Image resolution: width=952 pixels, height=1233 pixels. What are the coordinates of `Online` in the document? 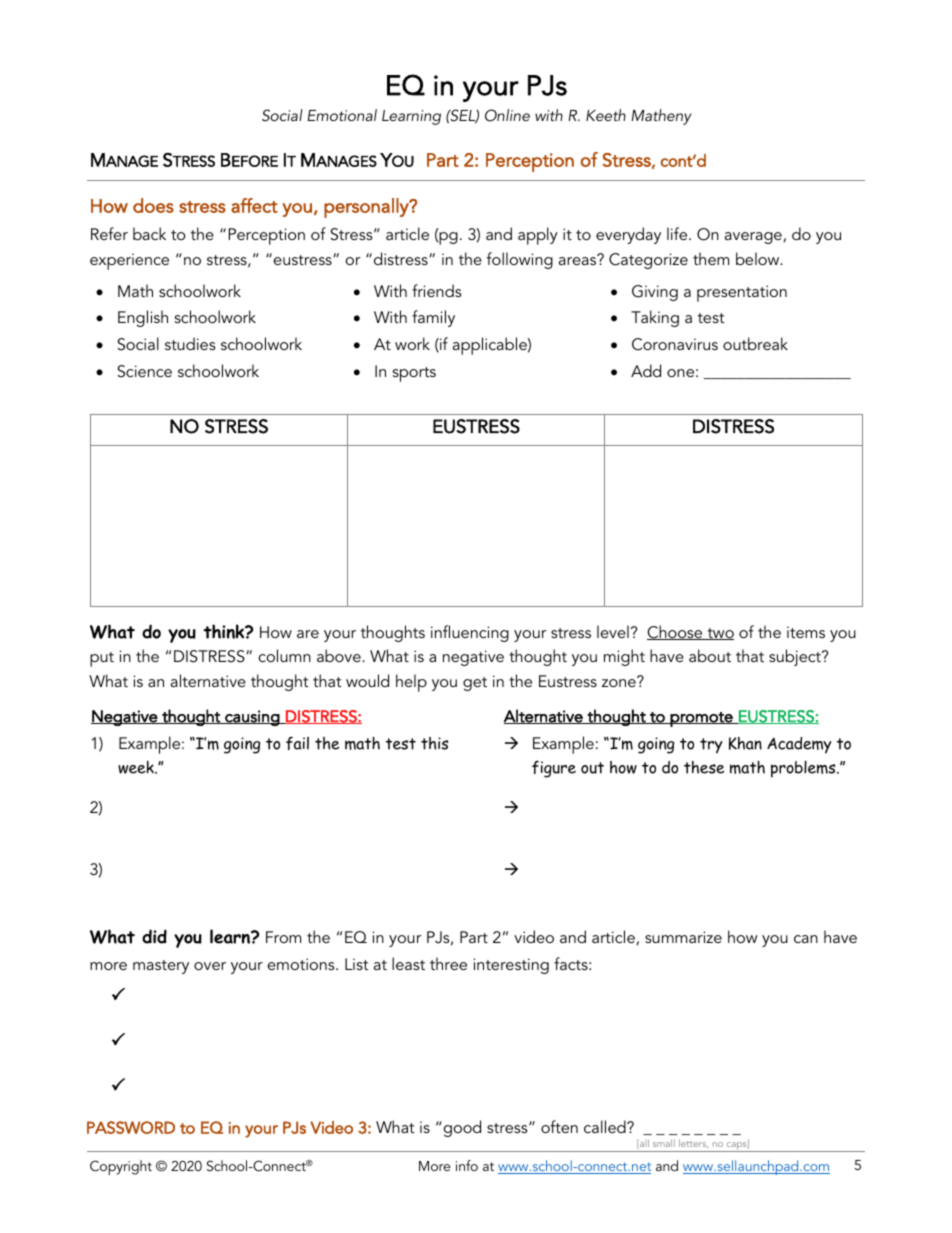 It's located at (507, 115).
